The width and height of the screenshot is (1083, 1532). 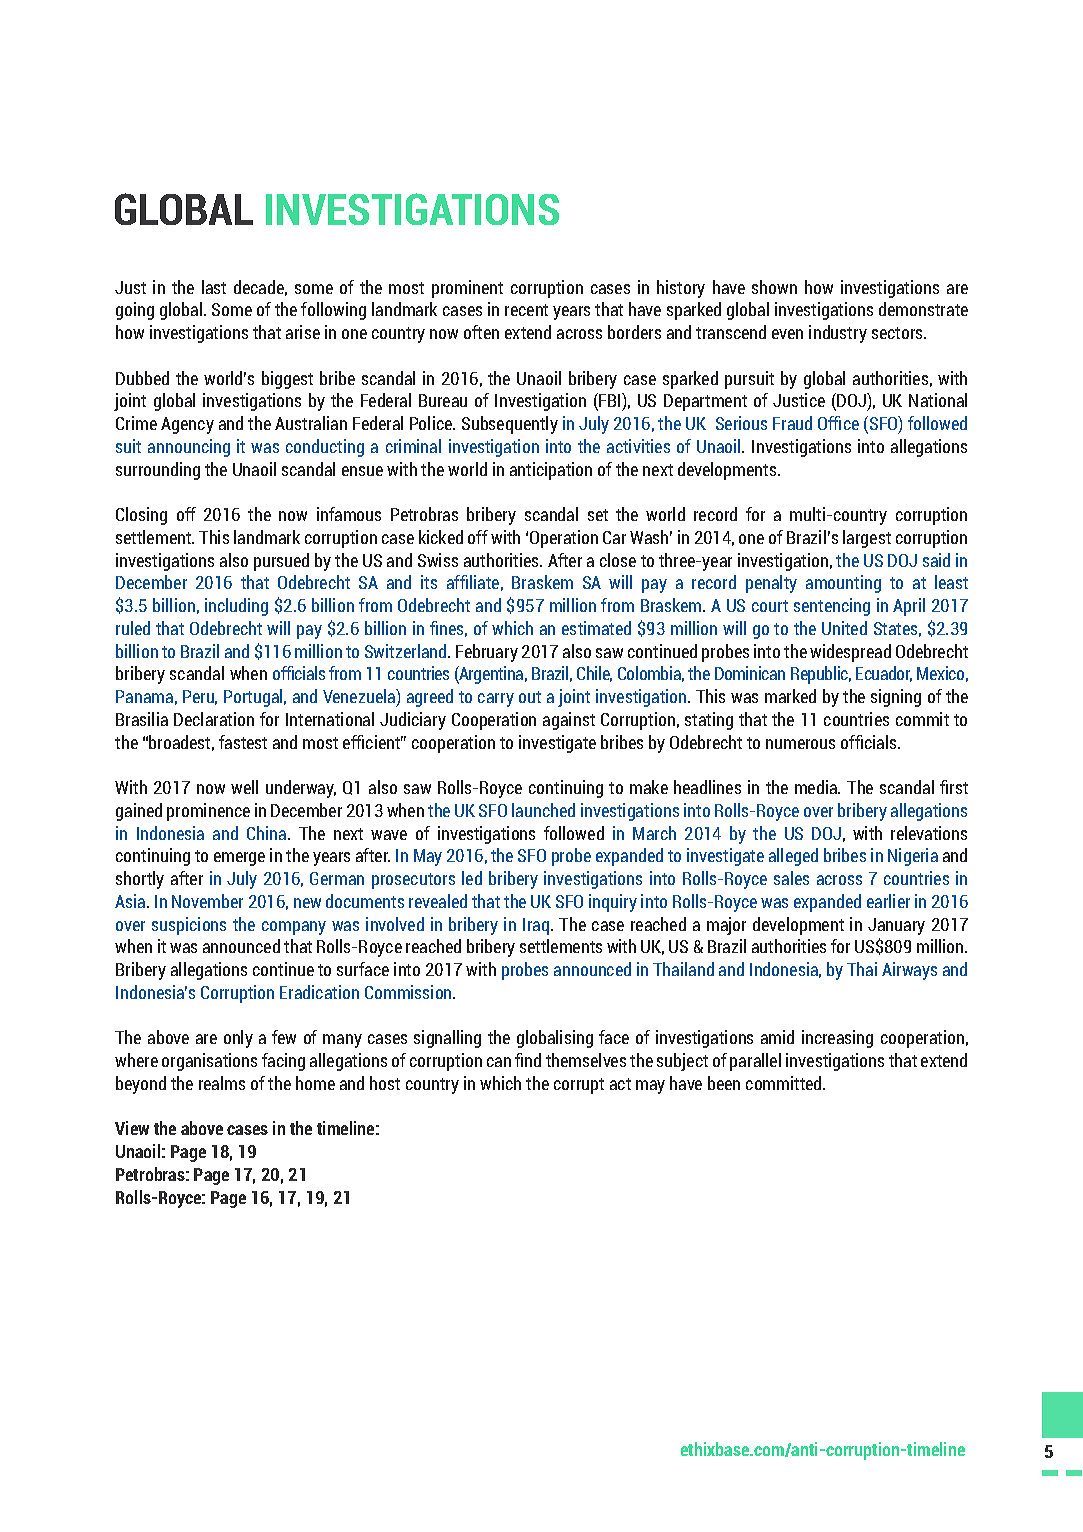 What do you see at coordinates (817, 787) in the screenshot?
I see `media` at bounding box center [817, 787].
